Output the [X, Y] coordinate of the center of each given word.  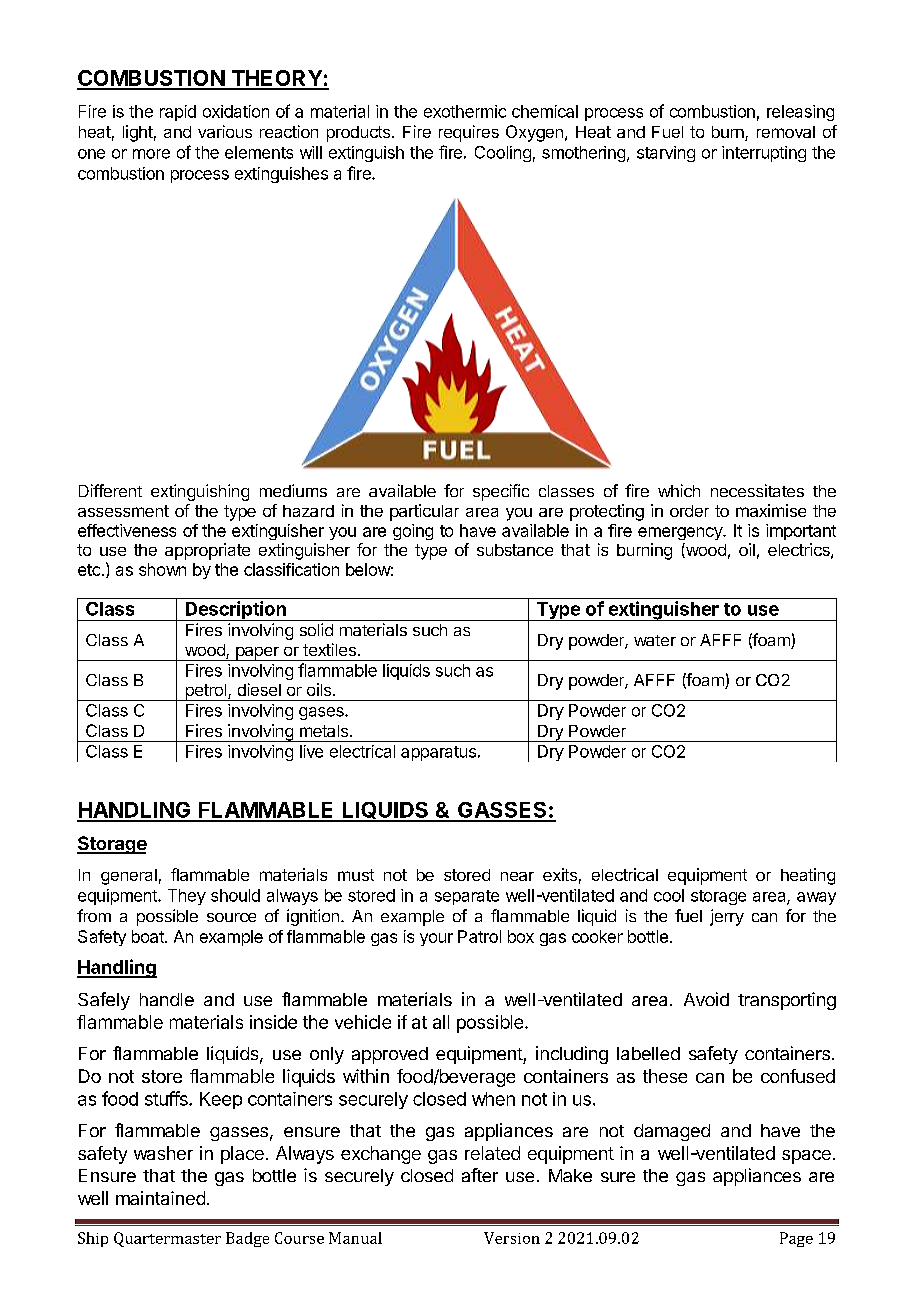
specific [501, 492]
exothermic [465, 111]
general [129, 877]
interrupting [764, 154]
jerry [727, 917]
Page [796, 1239]
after [480, 1175]
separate [467, 897]
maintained [160, 1198]
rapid [178, 113]
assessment [123, 511]
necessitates [757, 490]
